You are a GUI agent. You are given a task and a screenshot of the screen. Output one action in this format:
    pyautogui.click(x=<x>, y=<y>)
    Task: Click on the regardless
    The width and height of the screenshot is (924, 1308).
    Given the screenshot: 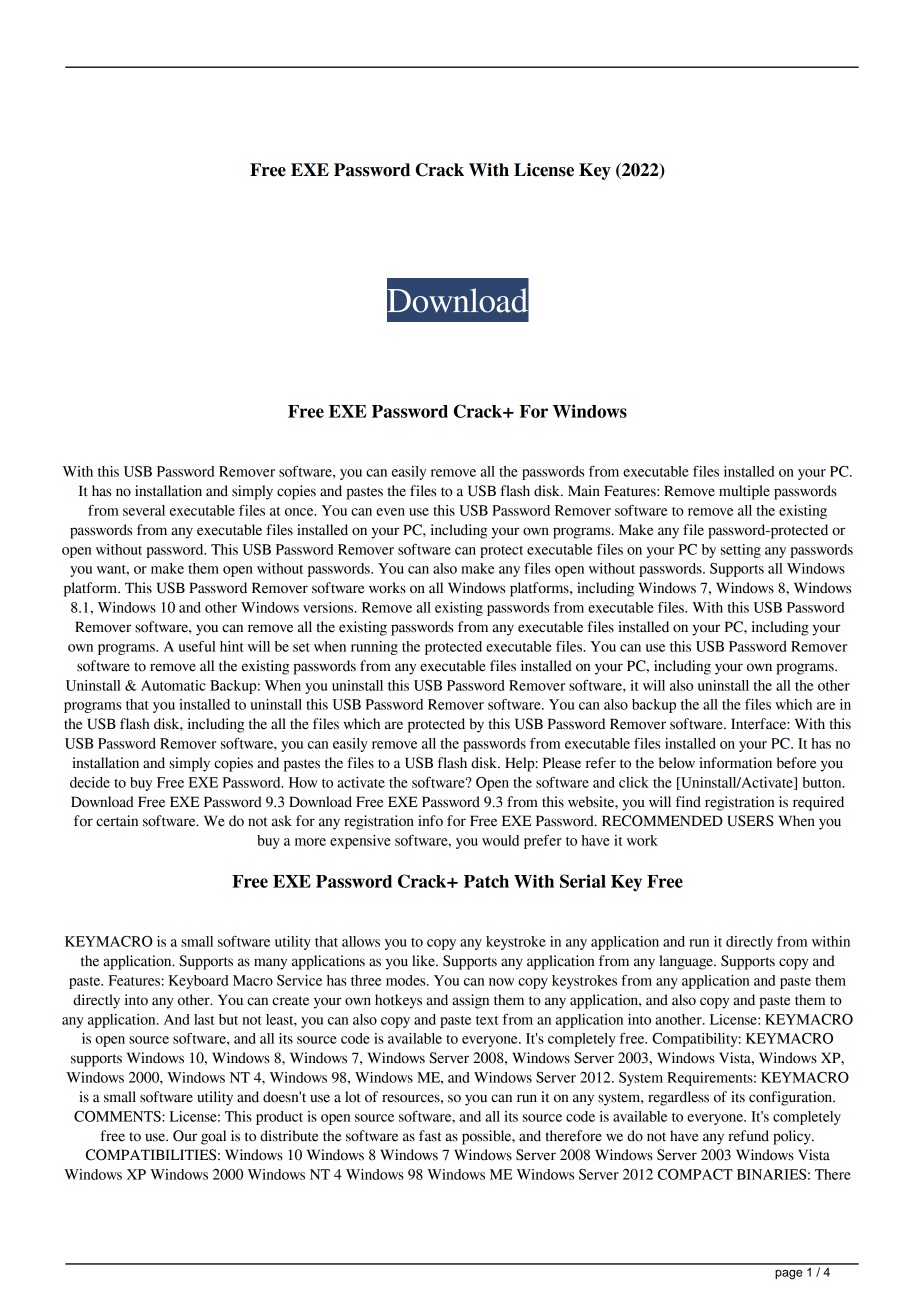 What is the action you would take?
    pyautogui.click(x=678, y=1098)
